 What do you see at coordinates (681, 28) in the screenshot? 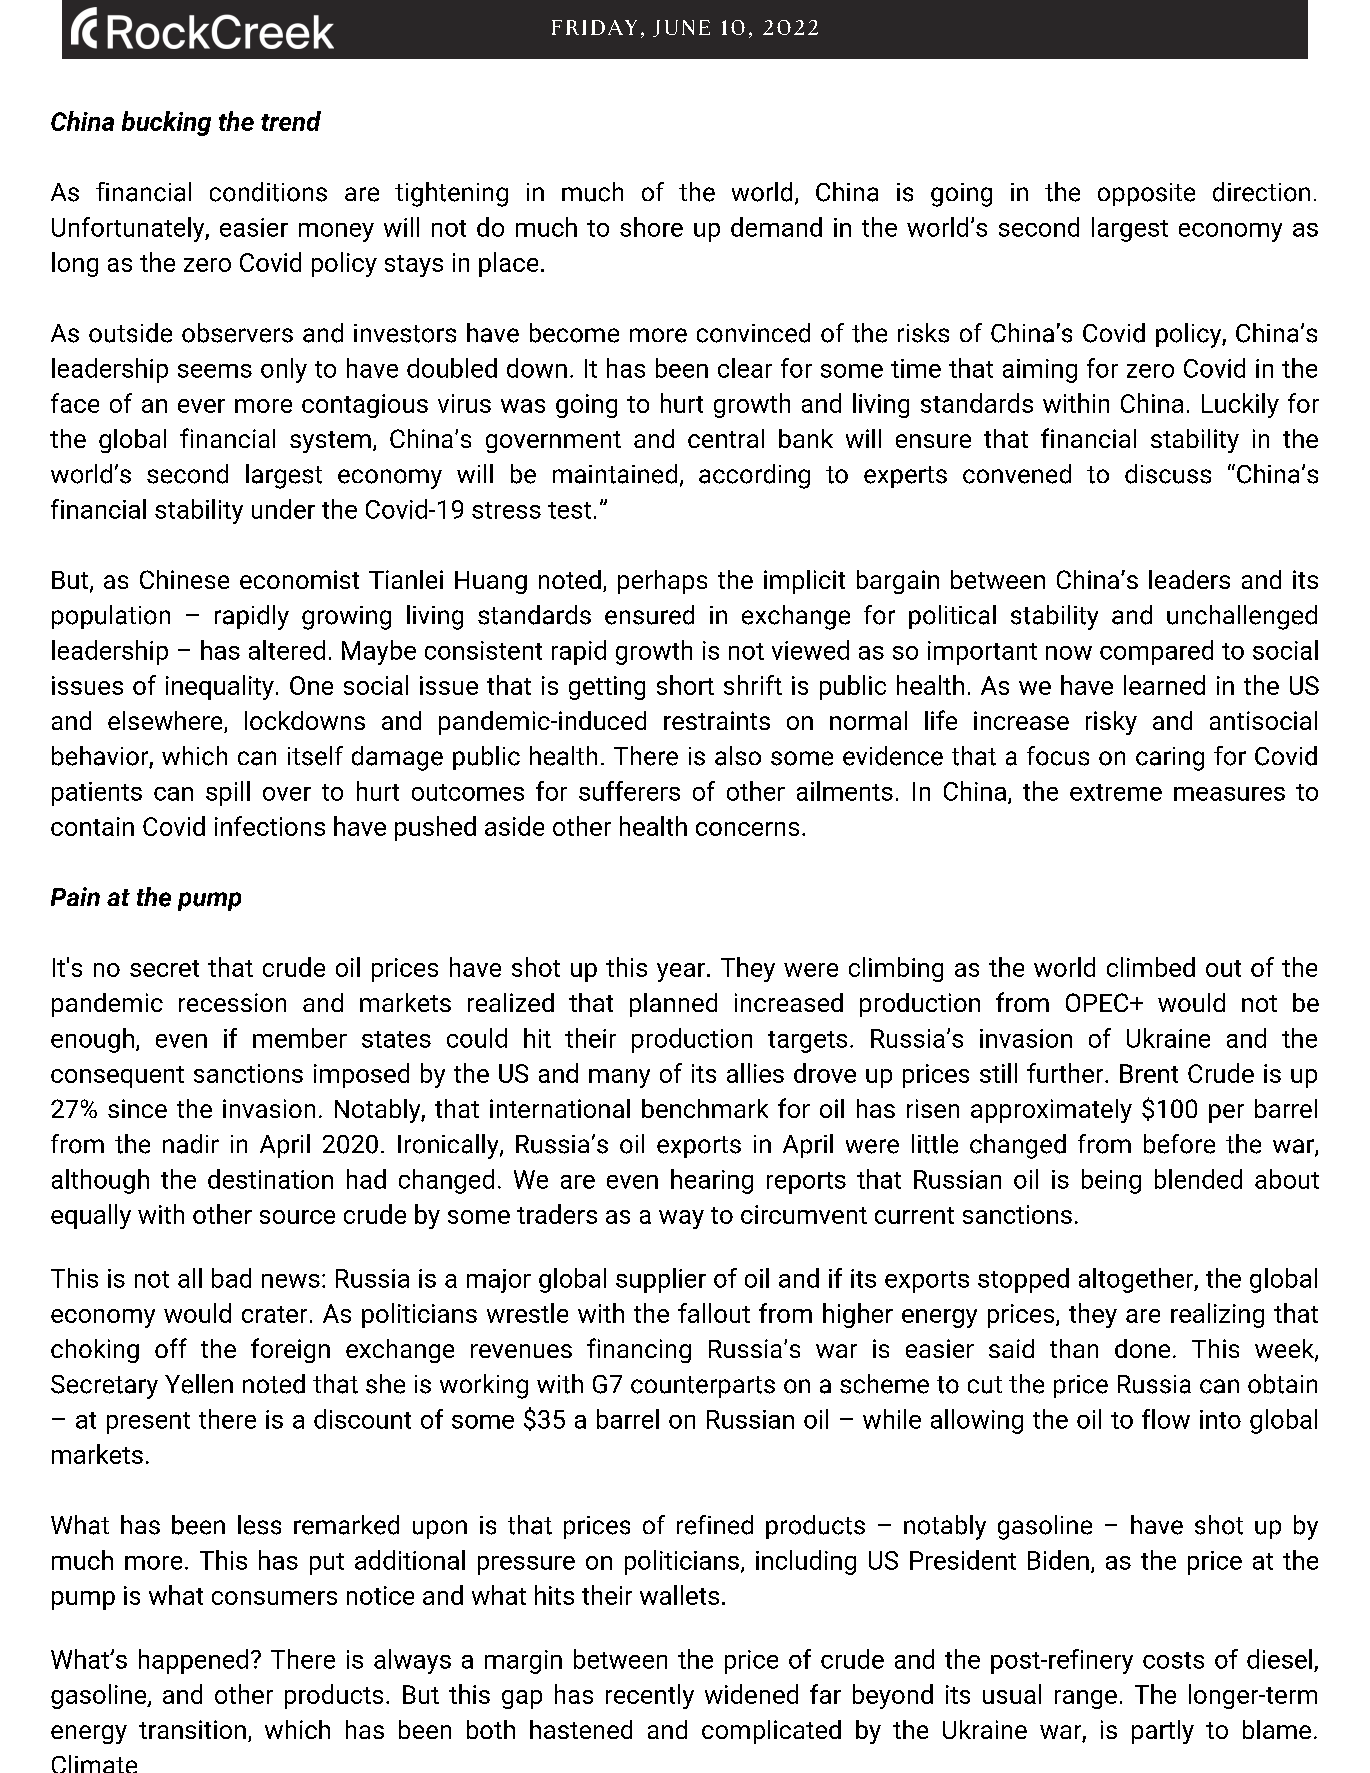
I see `JUNE` at bounding box center [681, 28].
